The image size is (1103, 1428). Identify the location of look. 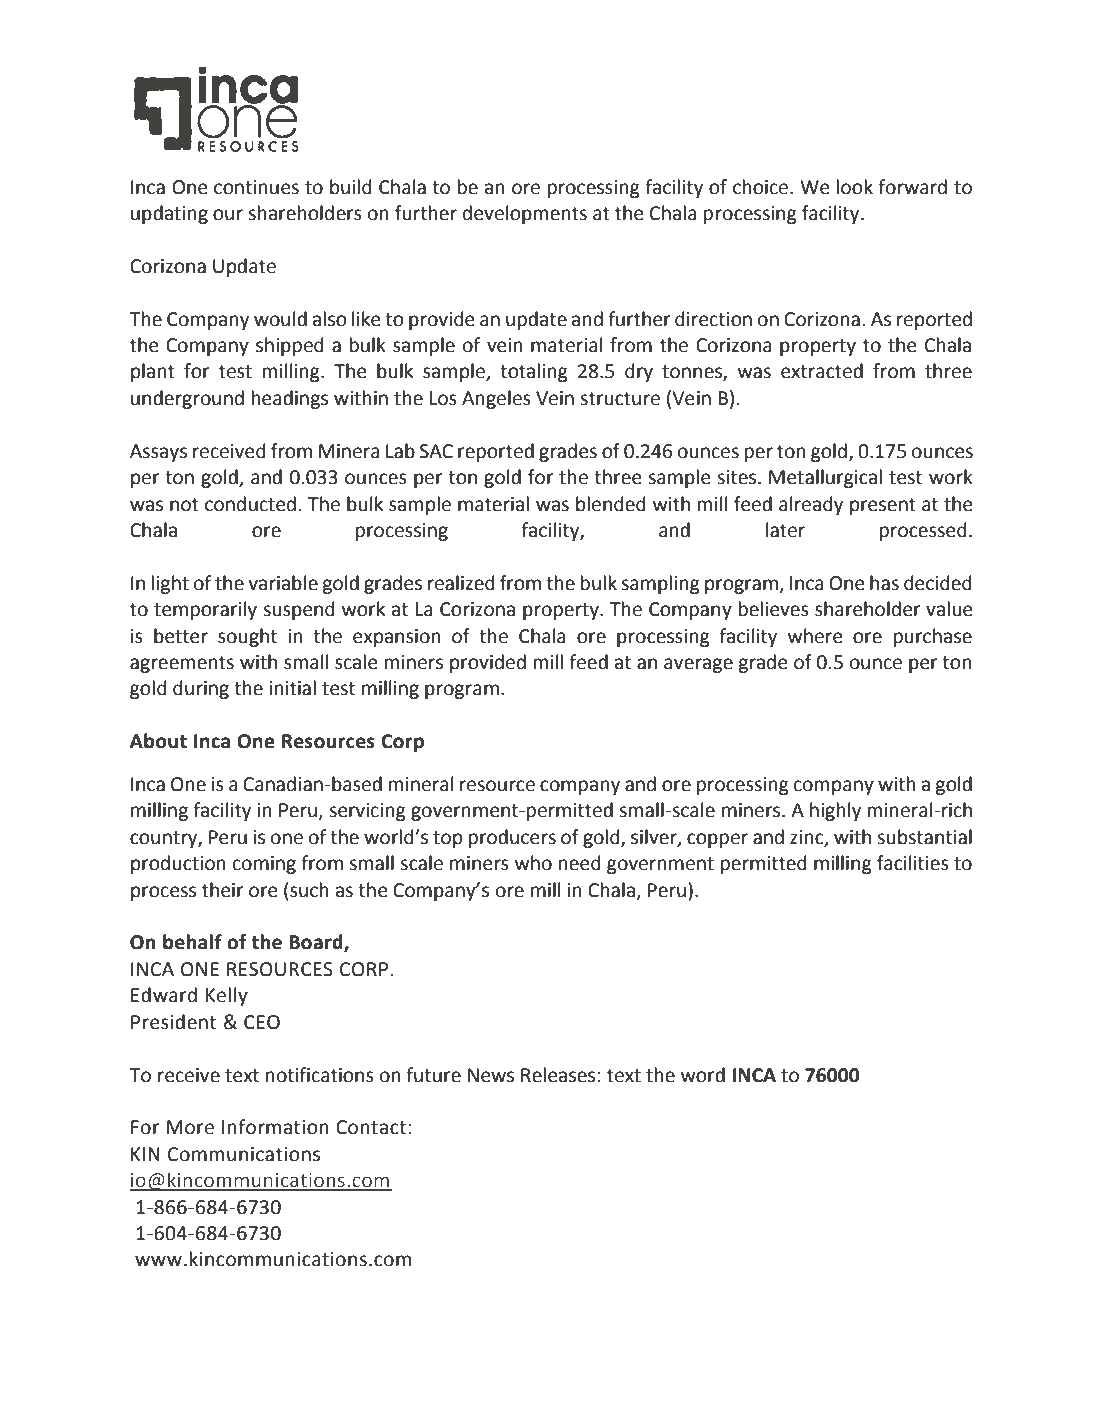
(855, 187).
